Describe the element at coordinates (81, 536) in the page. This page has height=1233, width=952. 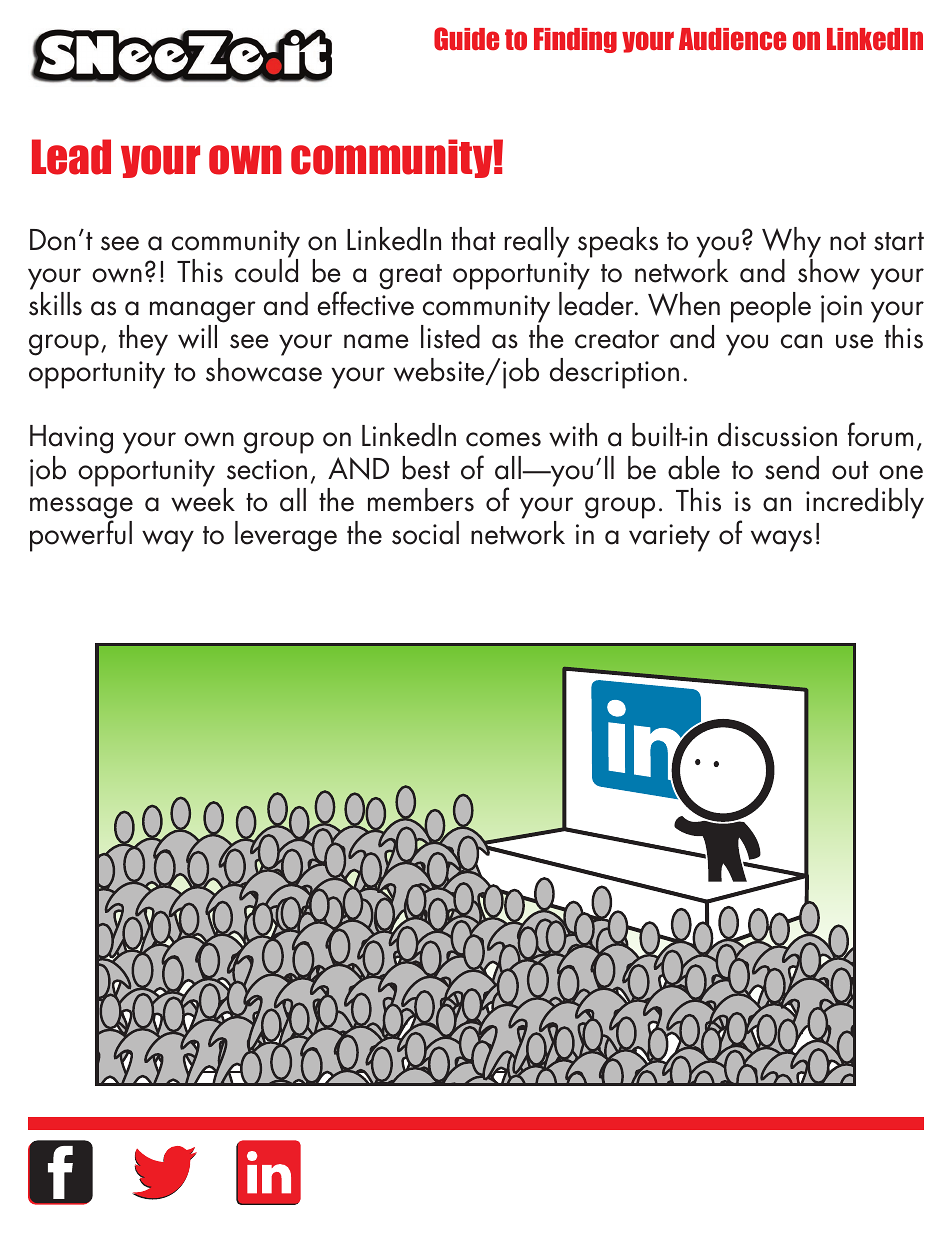
I see `powerful` at that location.
